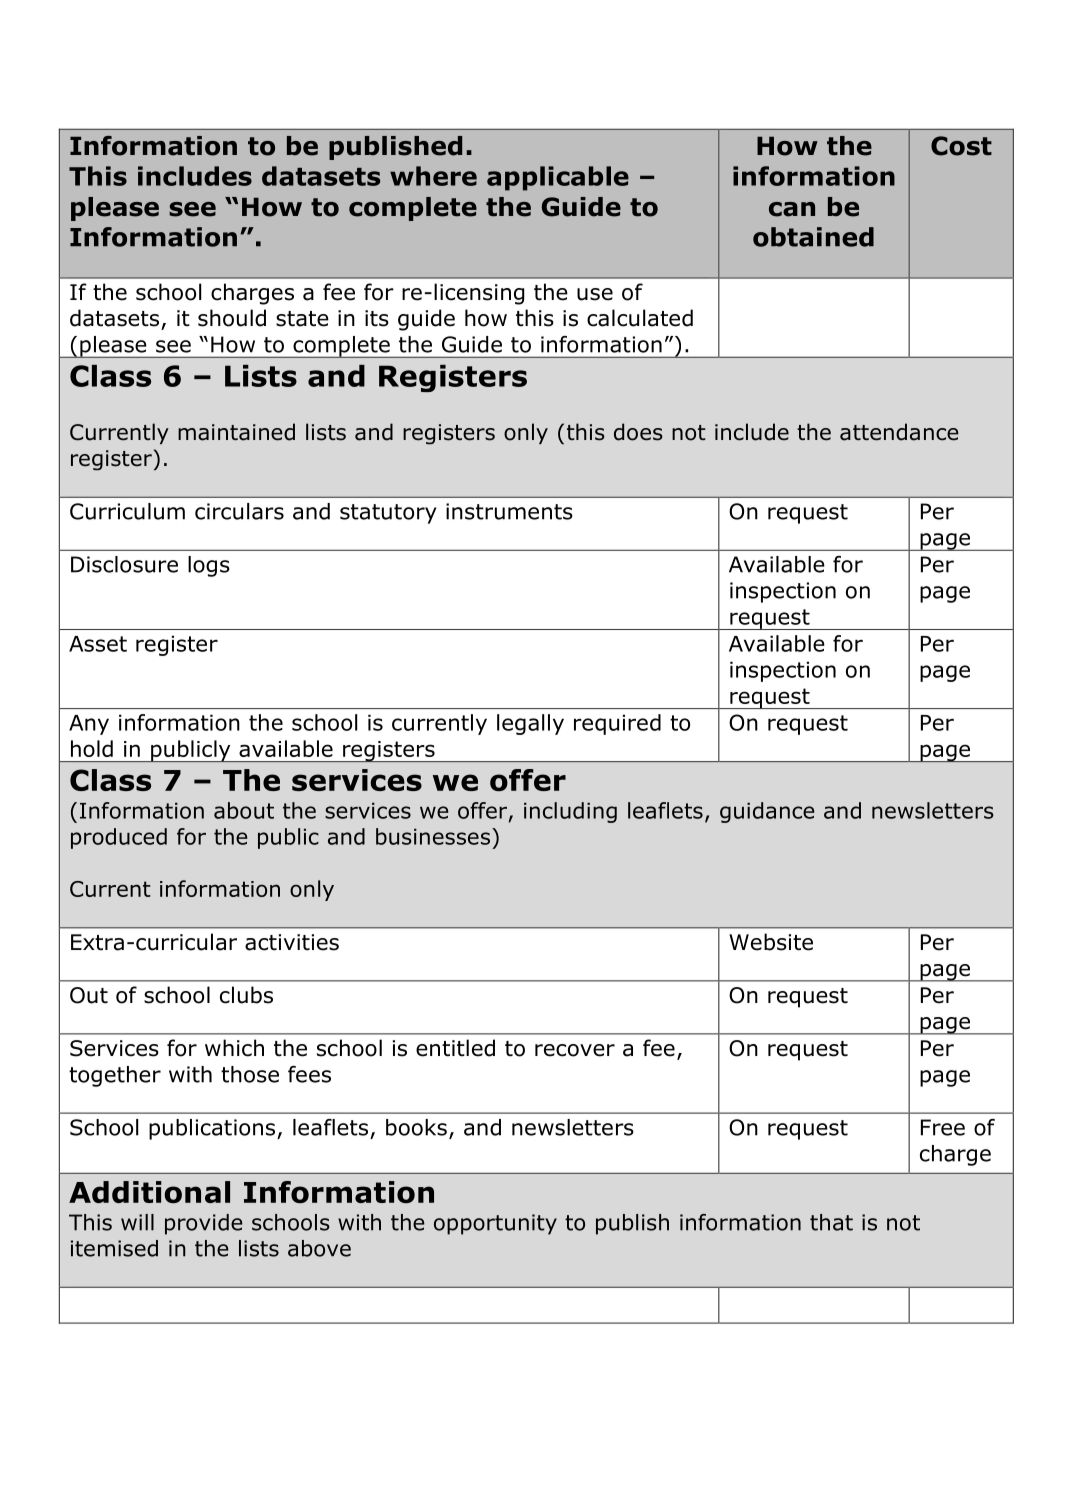 The width and height of the screenshot is (1065, 1506). Describe the element at coordinates (232, 318) in the screenshot. I see `should` at that location.
